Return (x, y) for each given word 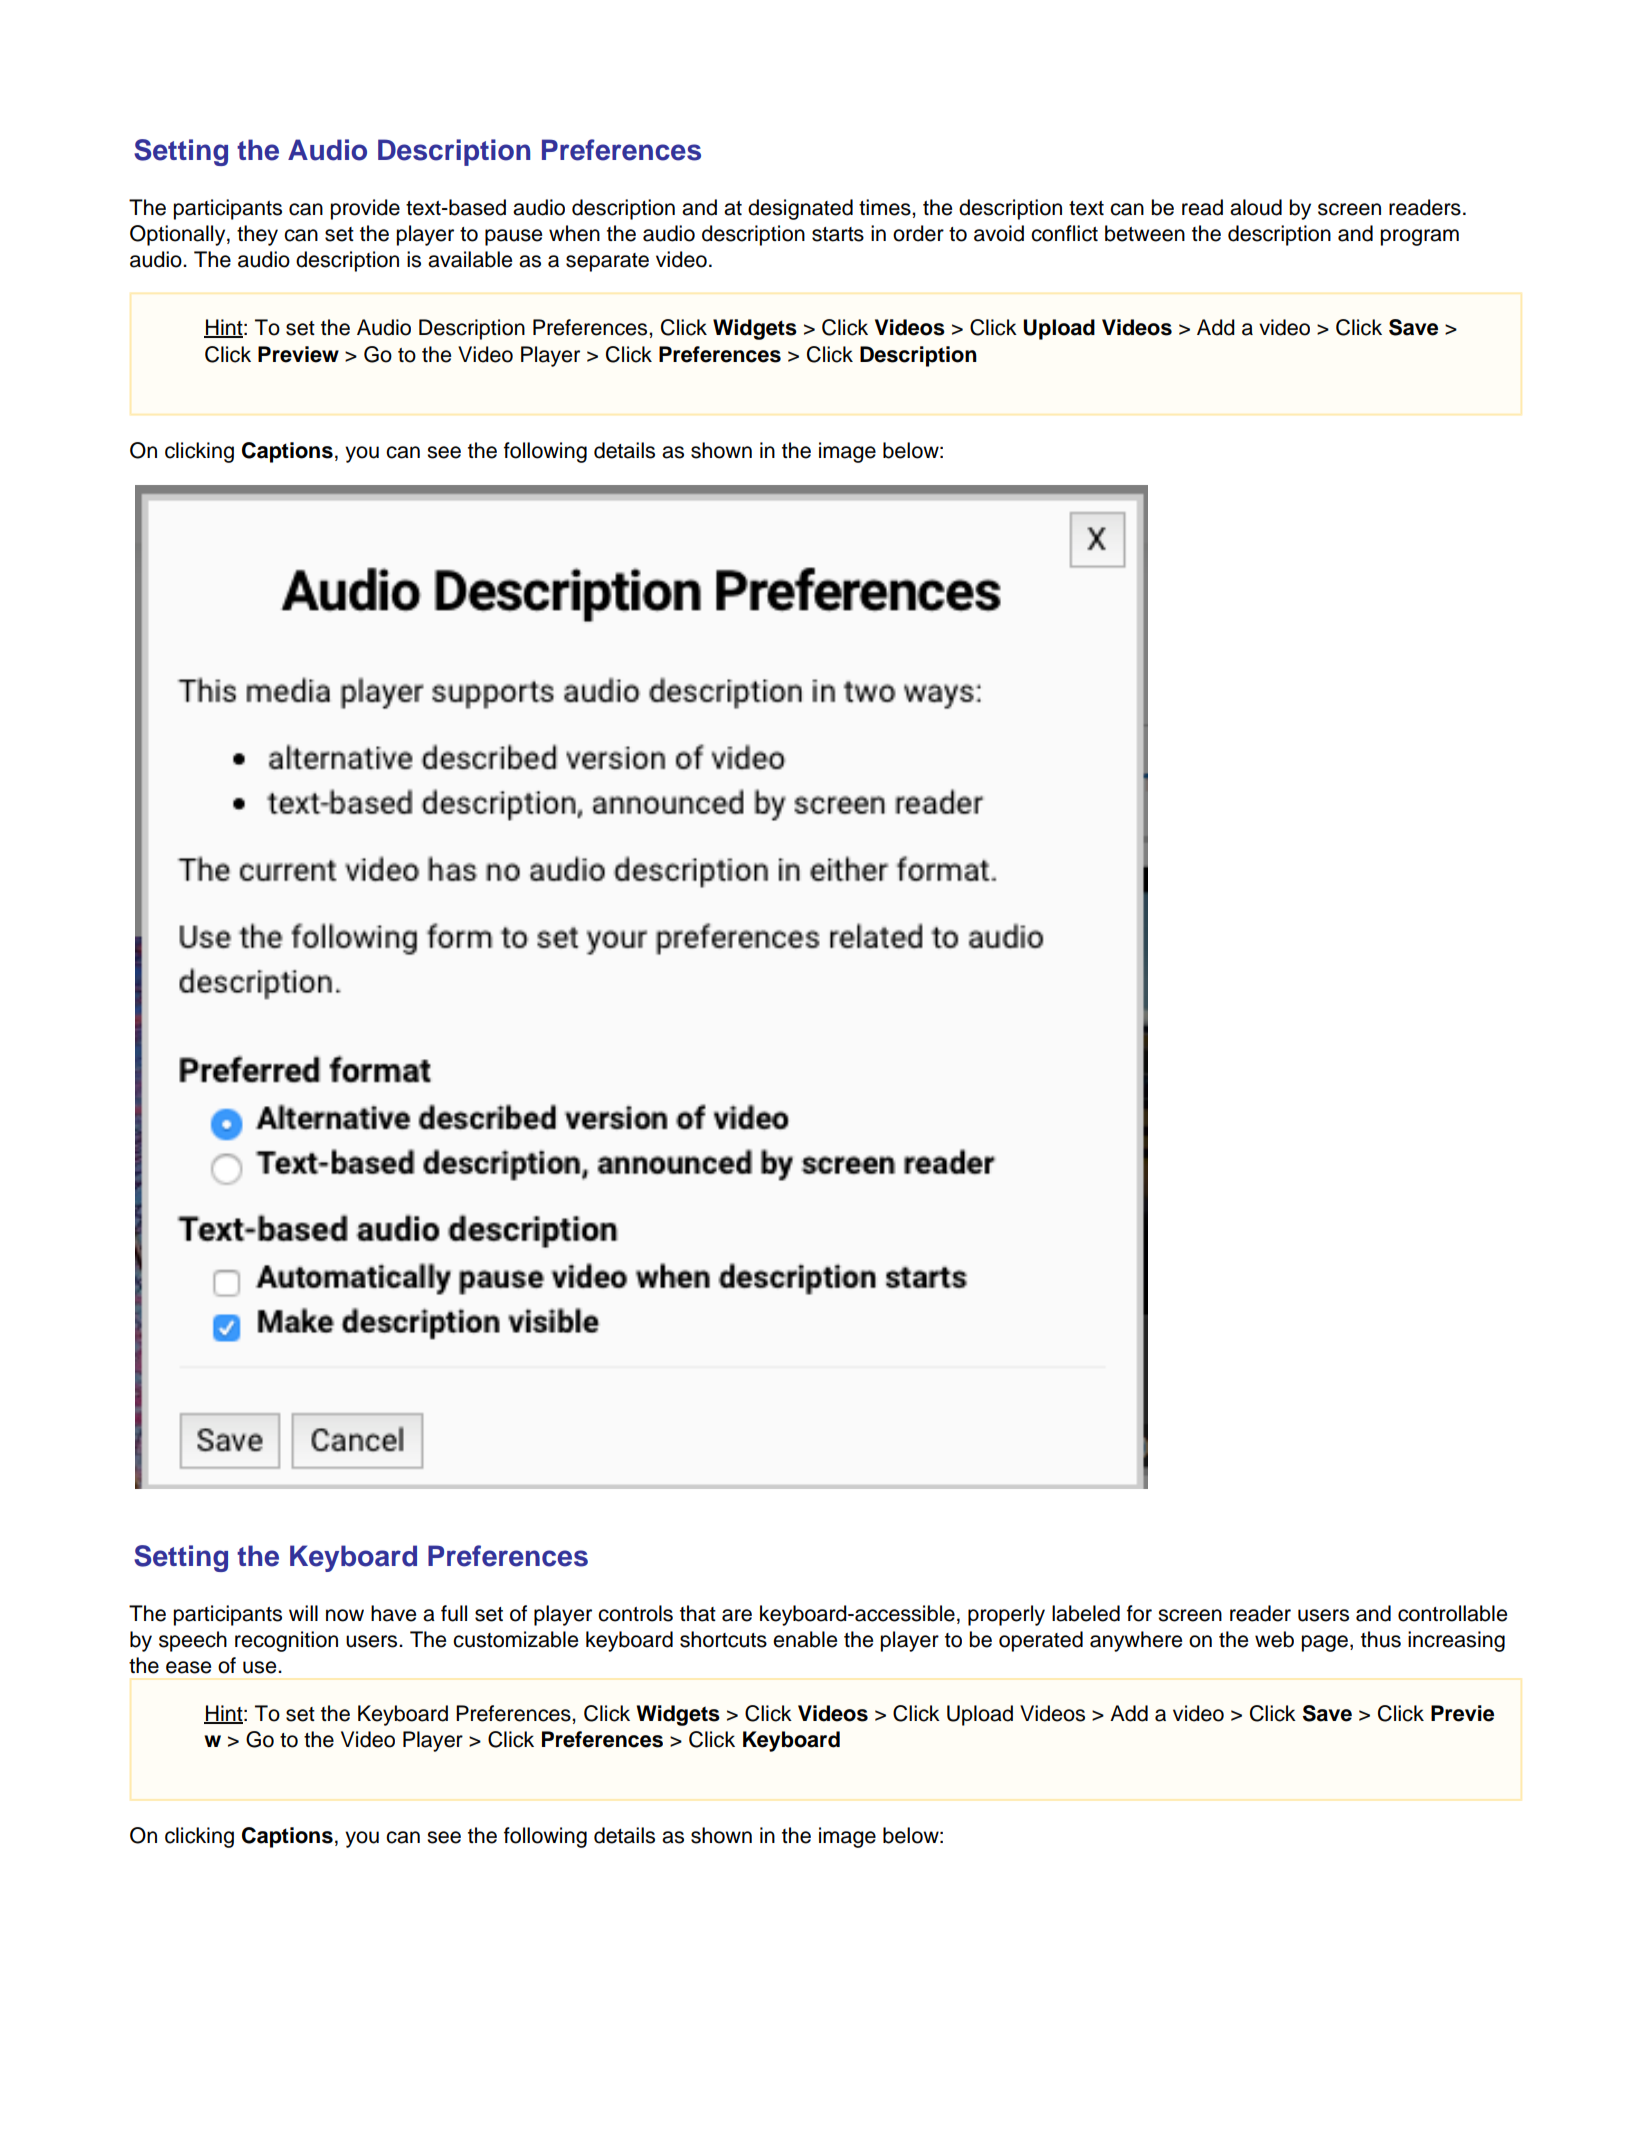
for (1139, 1613)
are (737, 1615)
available (470, 259)
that (698, 1613)
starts (838, 234)
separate (607, 262)
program (1419, 237)
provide (365, 209)
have (393, 1613)
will (303, 1613)
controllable (1452, 1613)
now (345, 1615)
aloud (1256, 207)
